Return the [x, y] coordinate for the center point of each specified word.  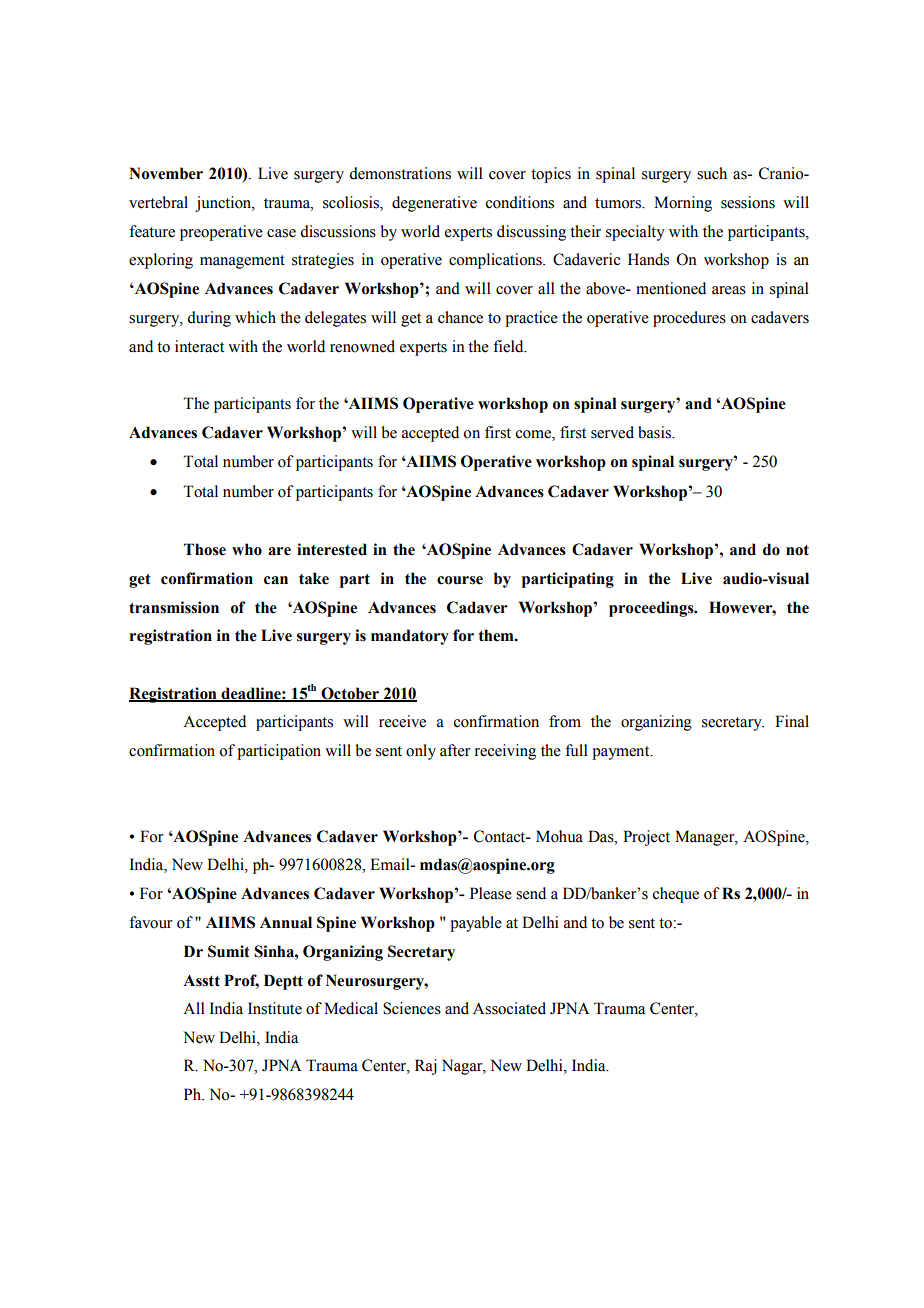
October [350, 694]
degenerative [434, 204]
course [460, 580]
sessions [748, 202]
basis [655, 432]
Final [792, 721]
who [247, 549]
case [281, 233]
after [455, 750]
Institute [275, 1008]
